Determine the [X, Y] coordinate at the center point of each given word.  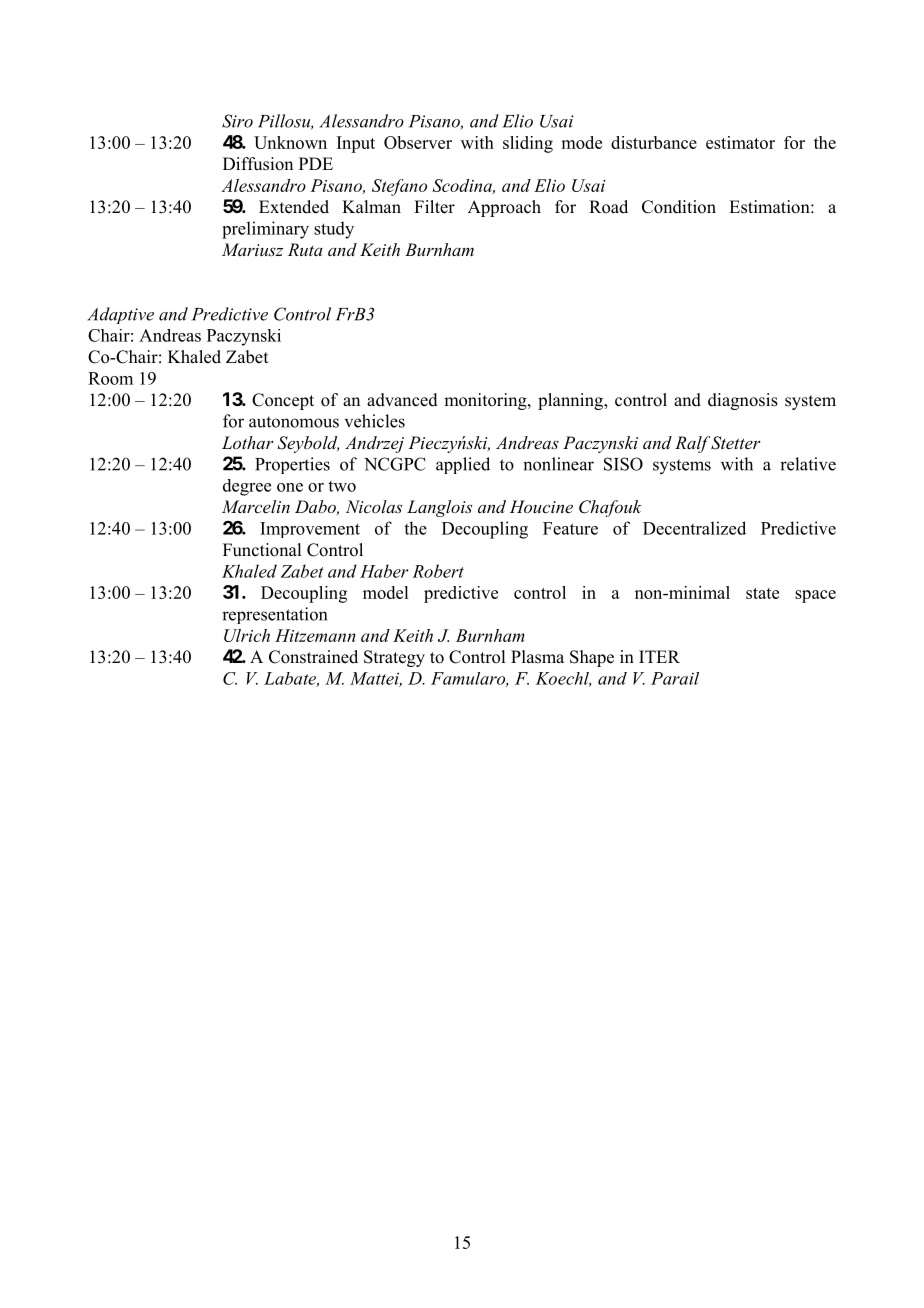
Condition [679, 207]
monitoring [486, 401]
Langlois [439, 508]
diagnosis [743, 401]
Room [110, 378]
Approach [504, 208]
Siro [237, 121]
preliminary [265, 230]
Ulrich [247, 635]
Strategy [394, 658]
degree [247, 487]
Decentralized [694, 528]
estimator [740, 142]
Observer [418, 142]
